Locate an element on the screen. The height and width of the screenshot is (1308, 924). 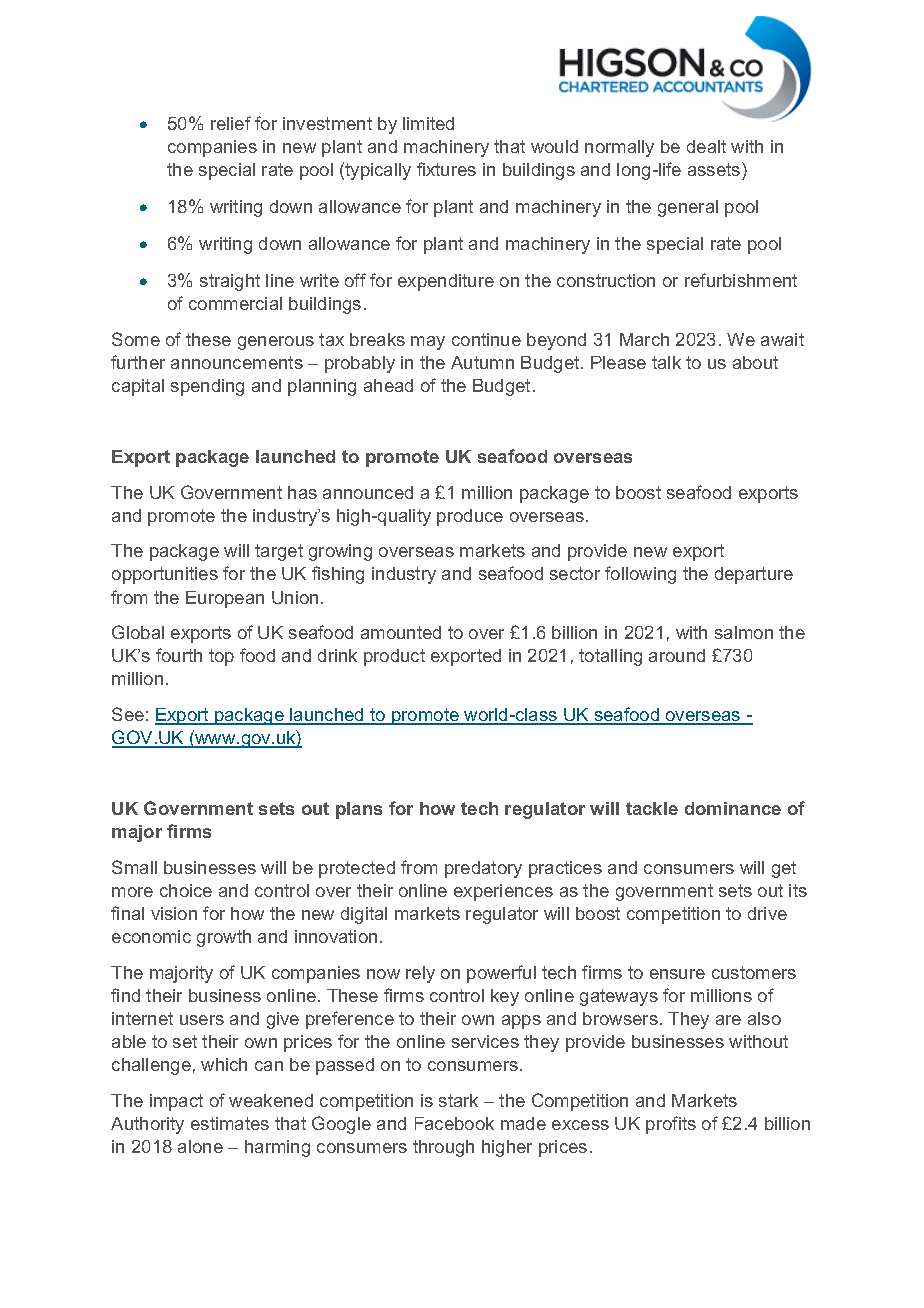
top is located at coordinates (221, 657).
